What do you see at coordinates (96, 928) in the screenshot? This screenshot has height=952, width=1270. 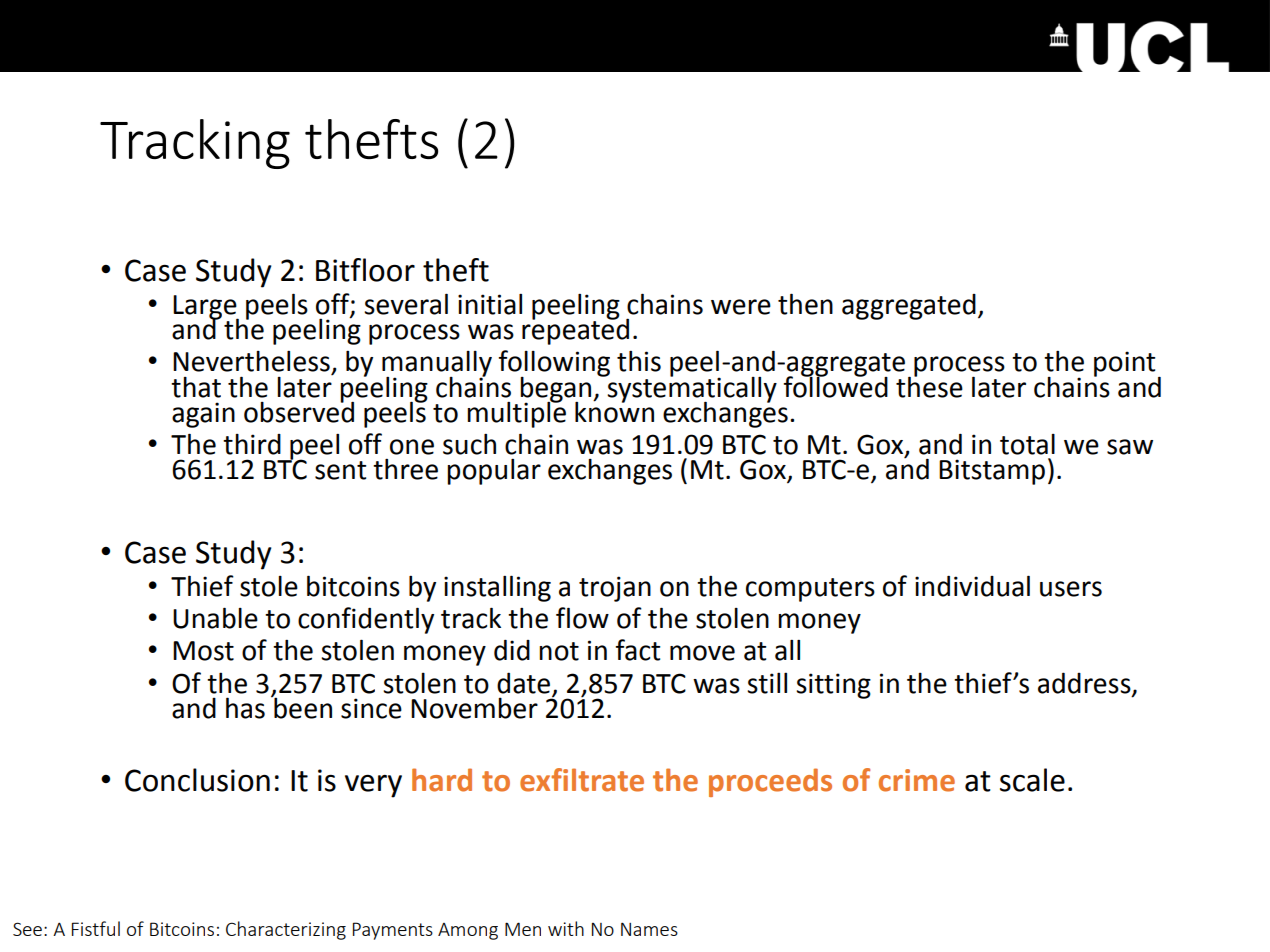 I see `Fistful` at bounding box center [96, 928].
